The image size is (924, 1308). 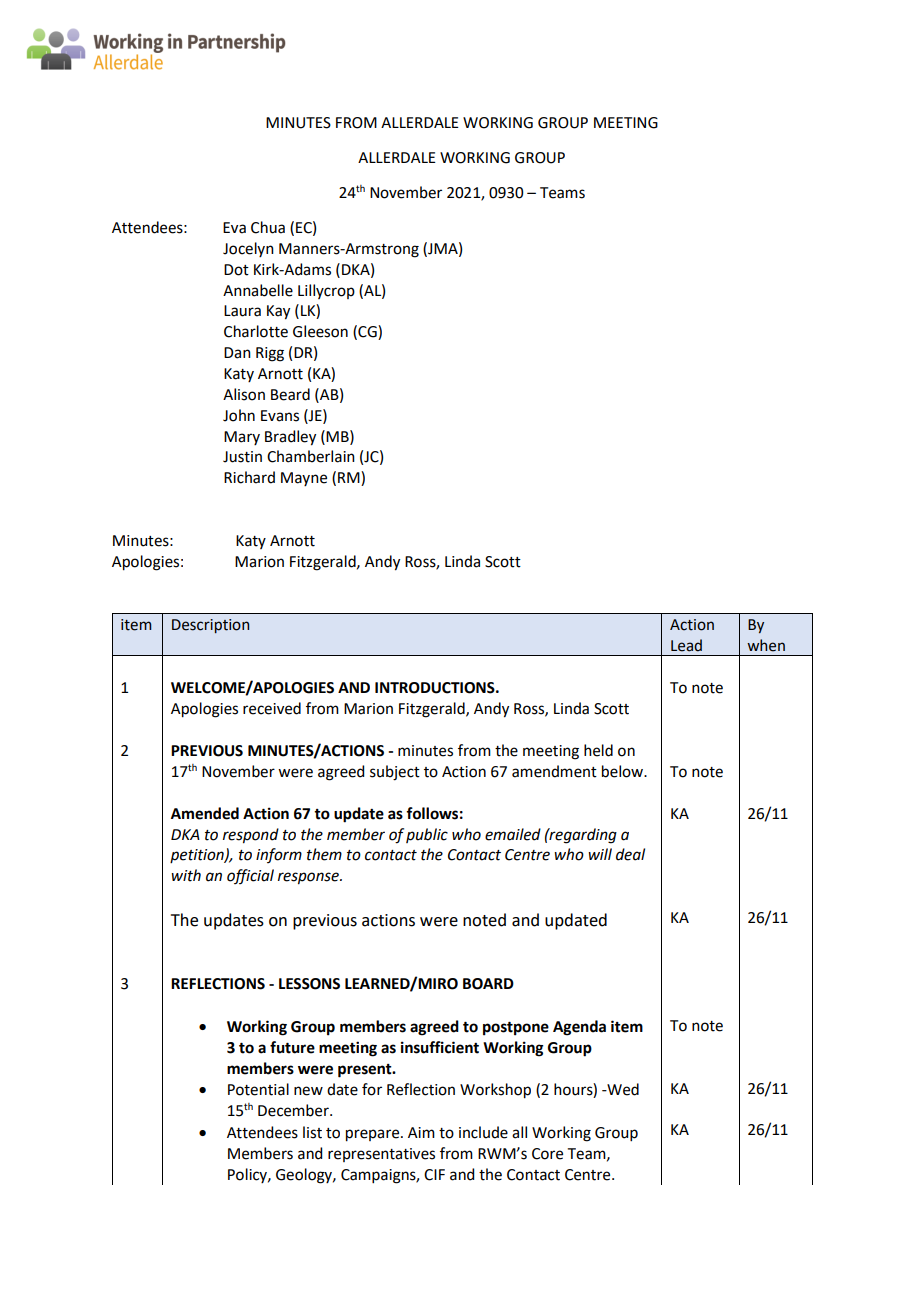 What do you see at coordinates (483, 1132) in the screenshot?
I see `include` at bounding box center [483, 1132].
